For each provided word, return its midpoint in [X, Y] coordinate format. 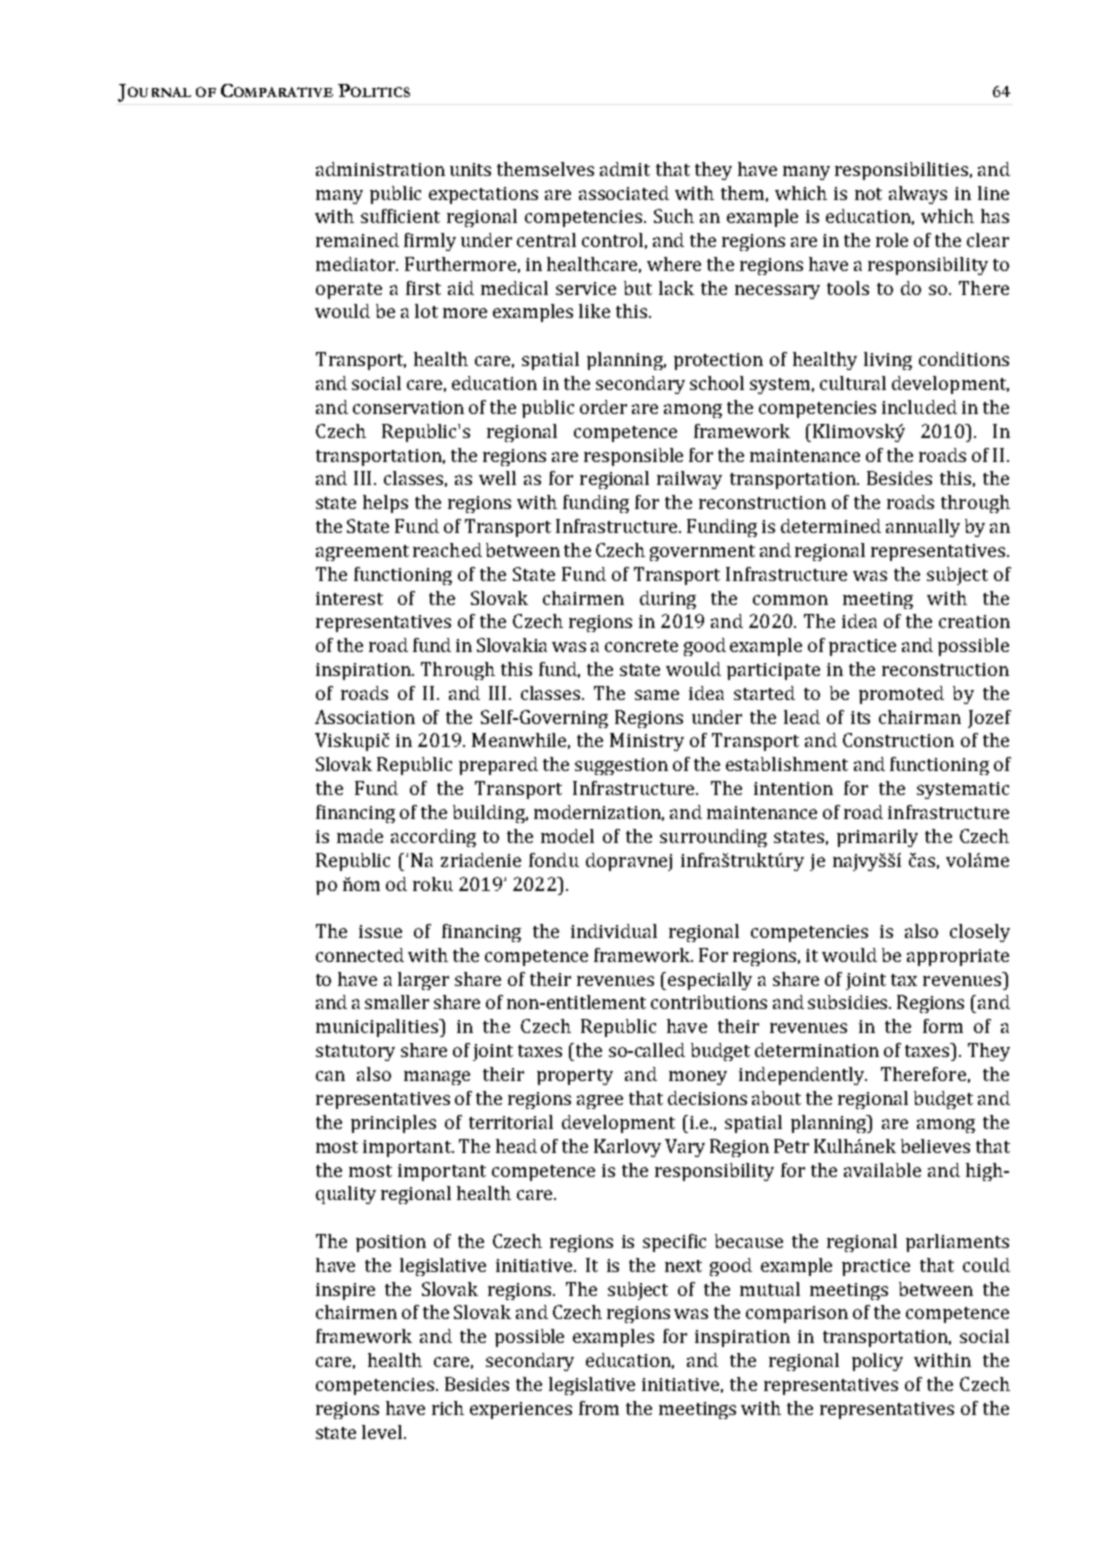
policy [877, 1362]
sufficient [400, 216]
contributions [709, 1002]
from [599, 1408]
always [918, 195]
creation [974, 621]
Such [674, 216]
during [668, 600]
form [943, 1026]
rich [448, 1408]
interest [349, 598]
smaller [397, 1002]
